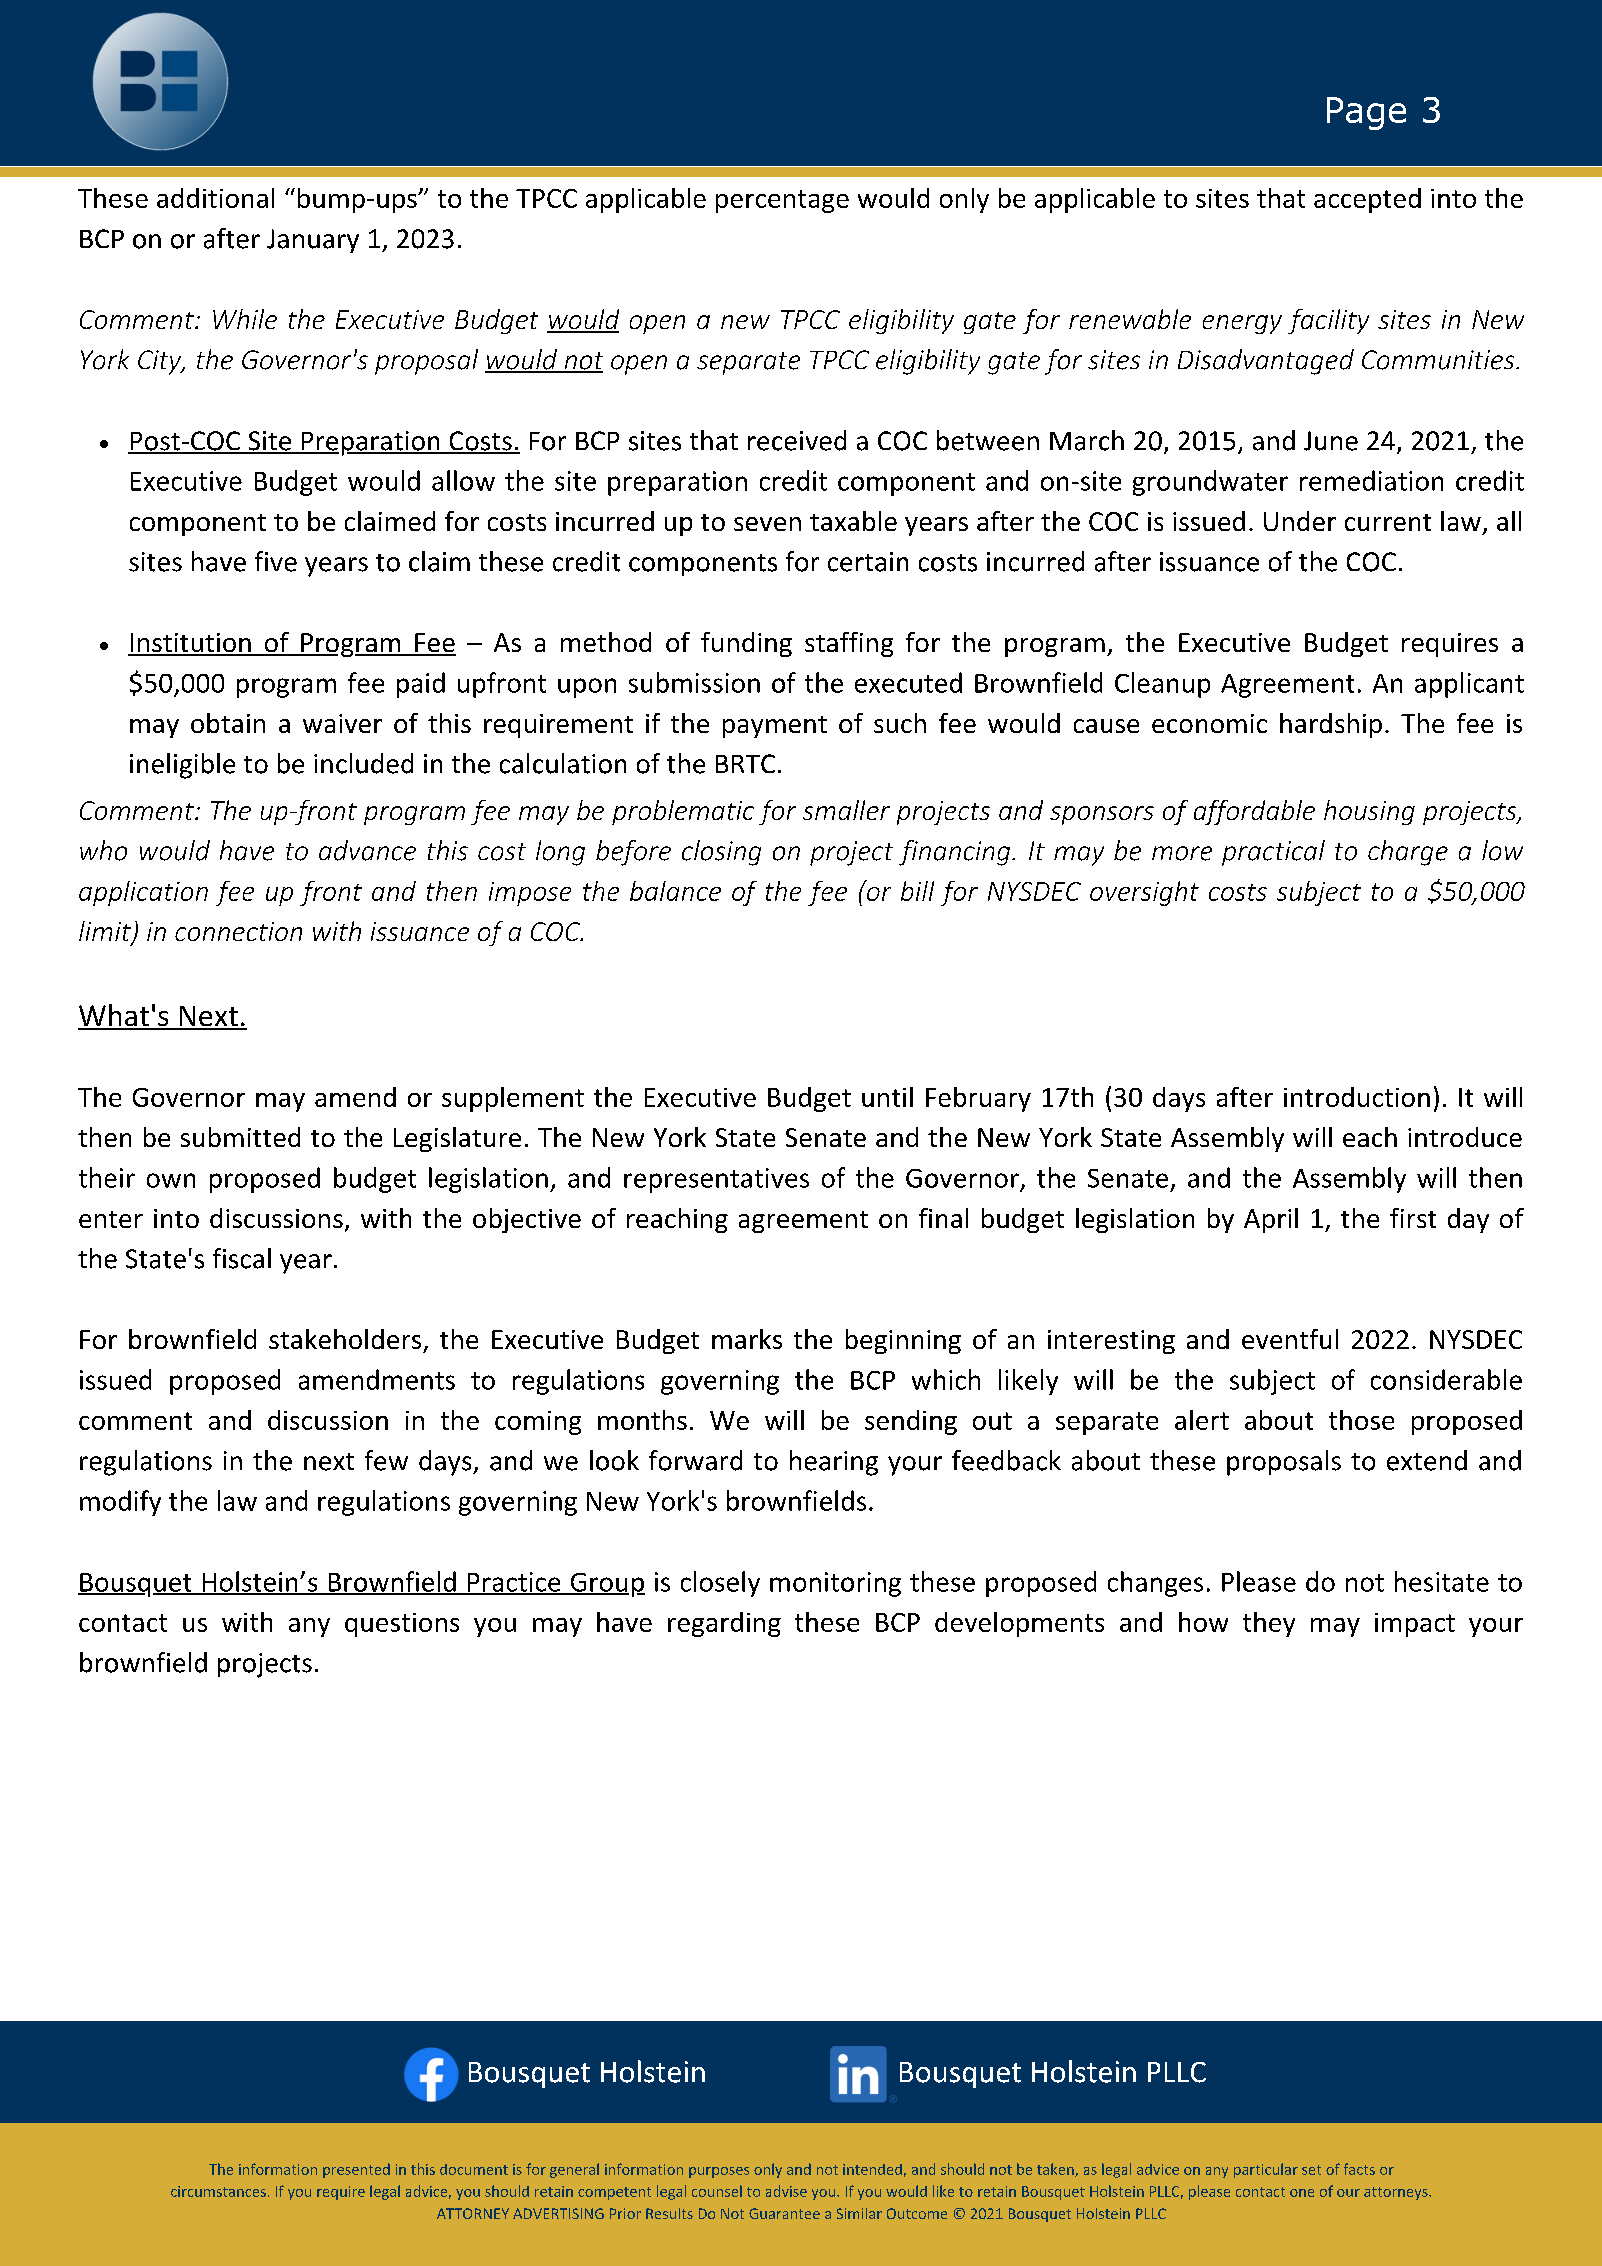 This document has height=2266, width=1602. What do you see at coordinates (782, 201) in the document?
I see `percentage` at bounding box center [782, 201].
